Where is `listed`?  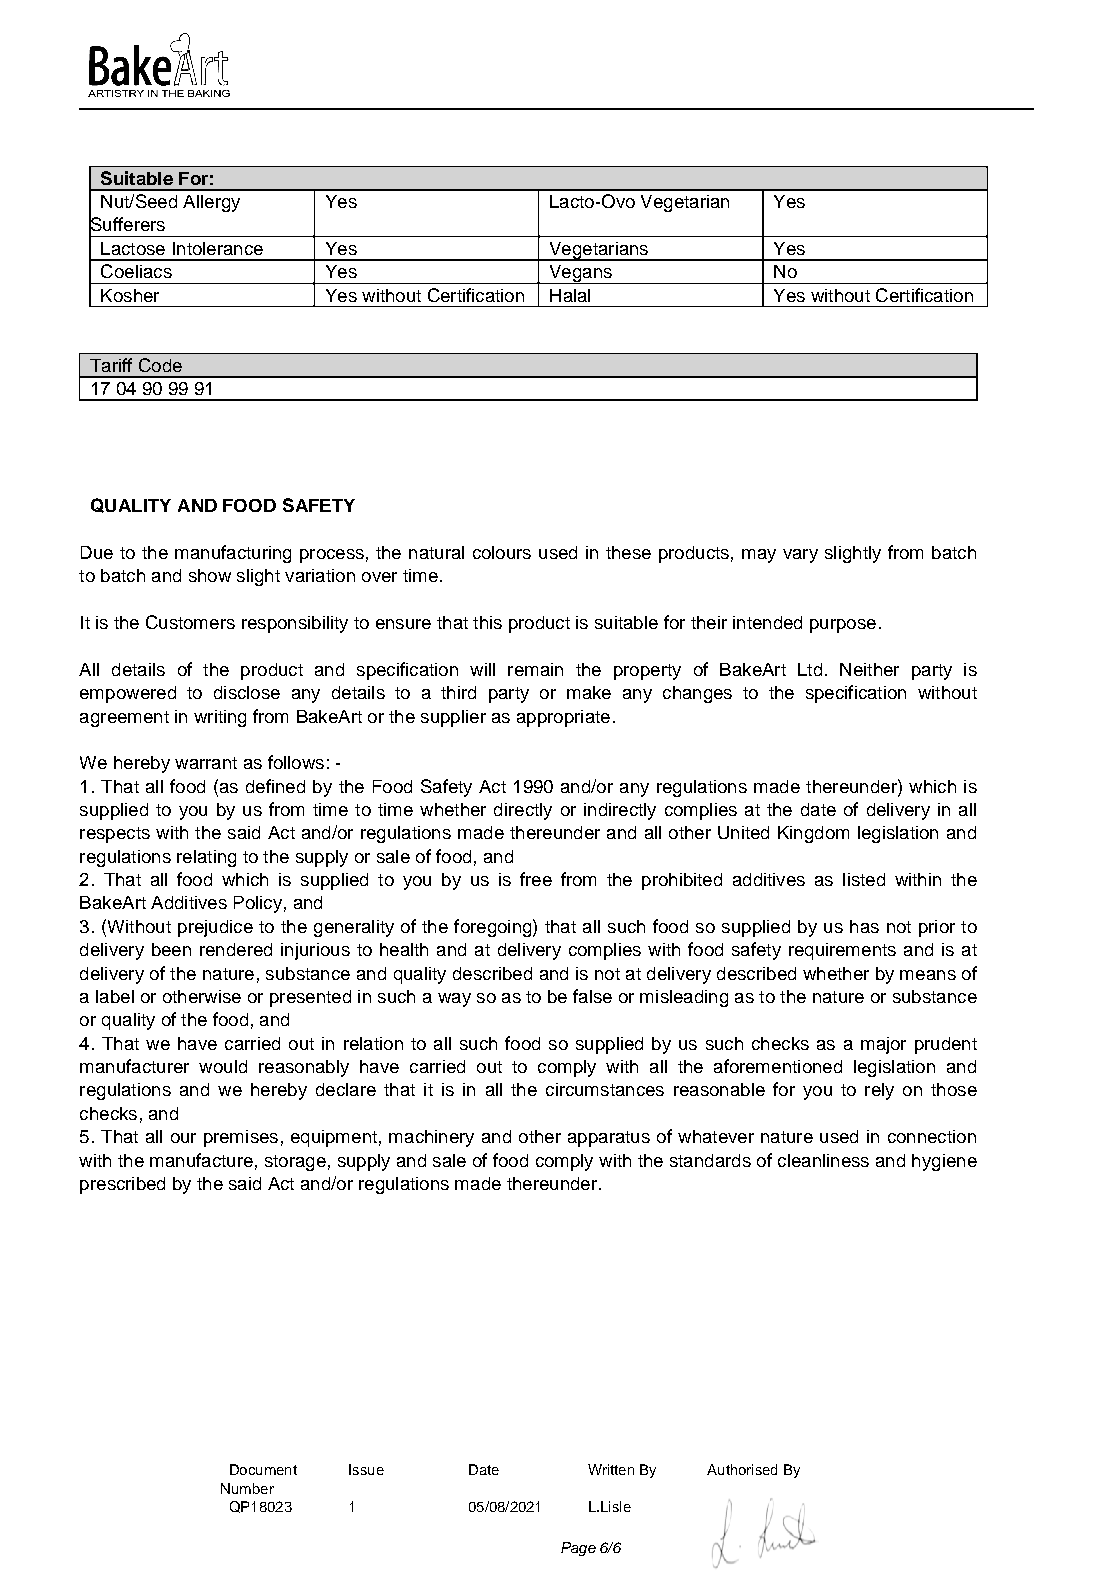
listed is located at coordinates (864, 879).
